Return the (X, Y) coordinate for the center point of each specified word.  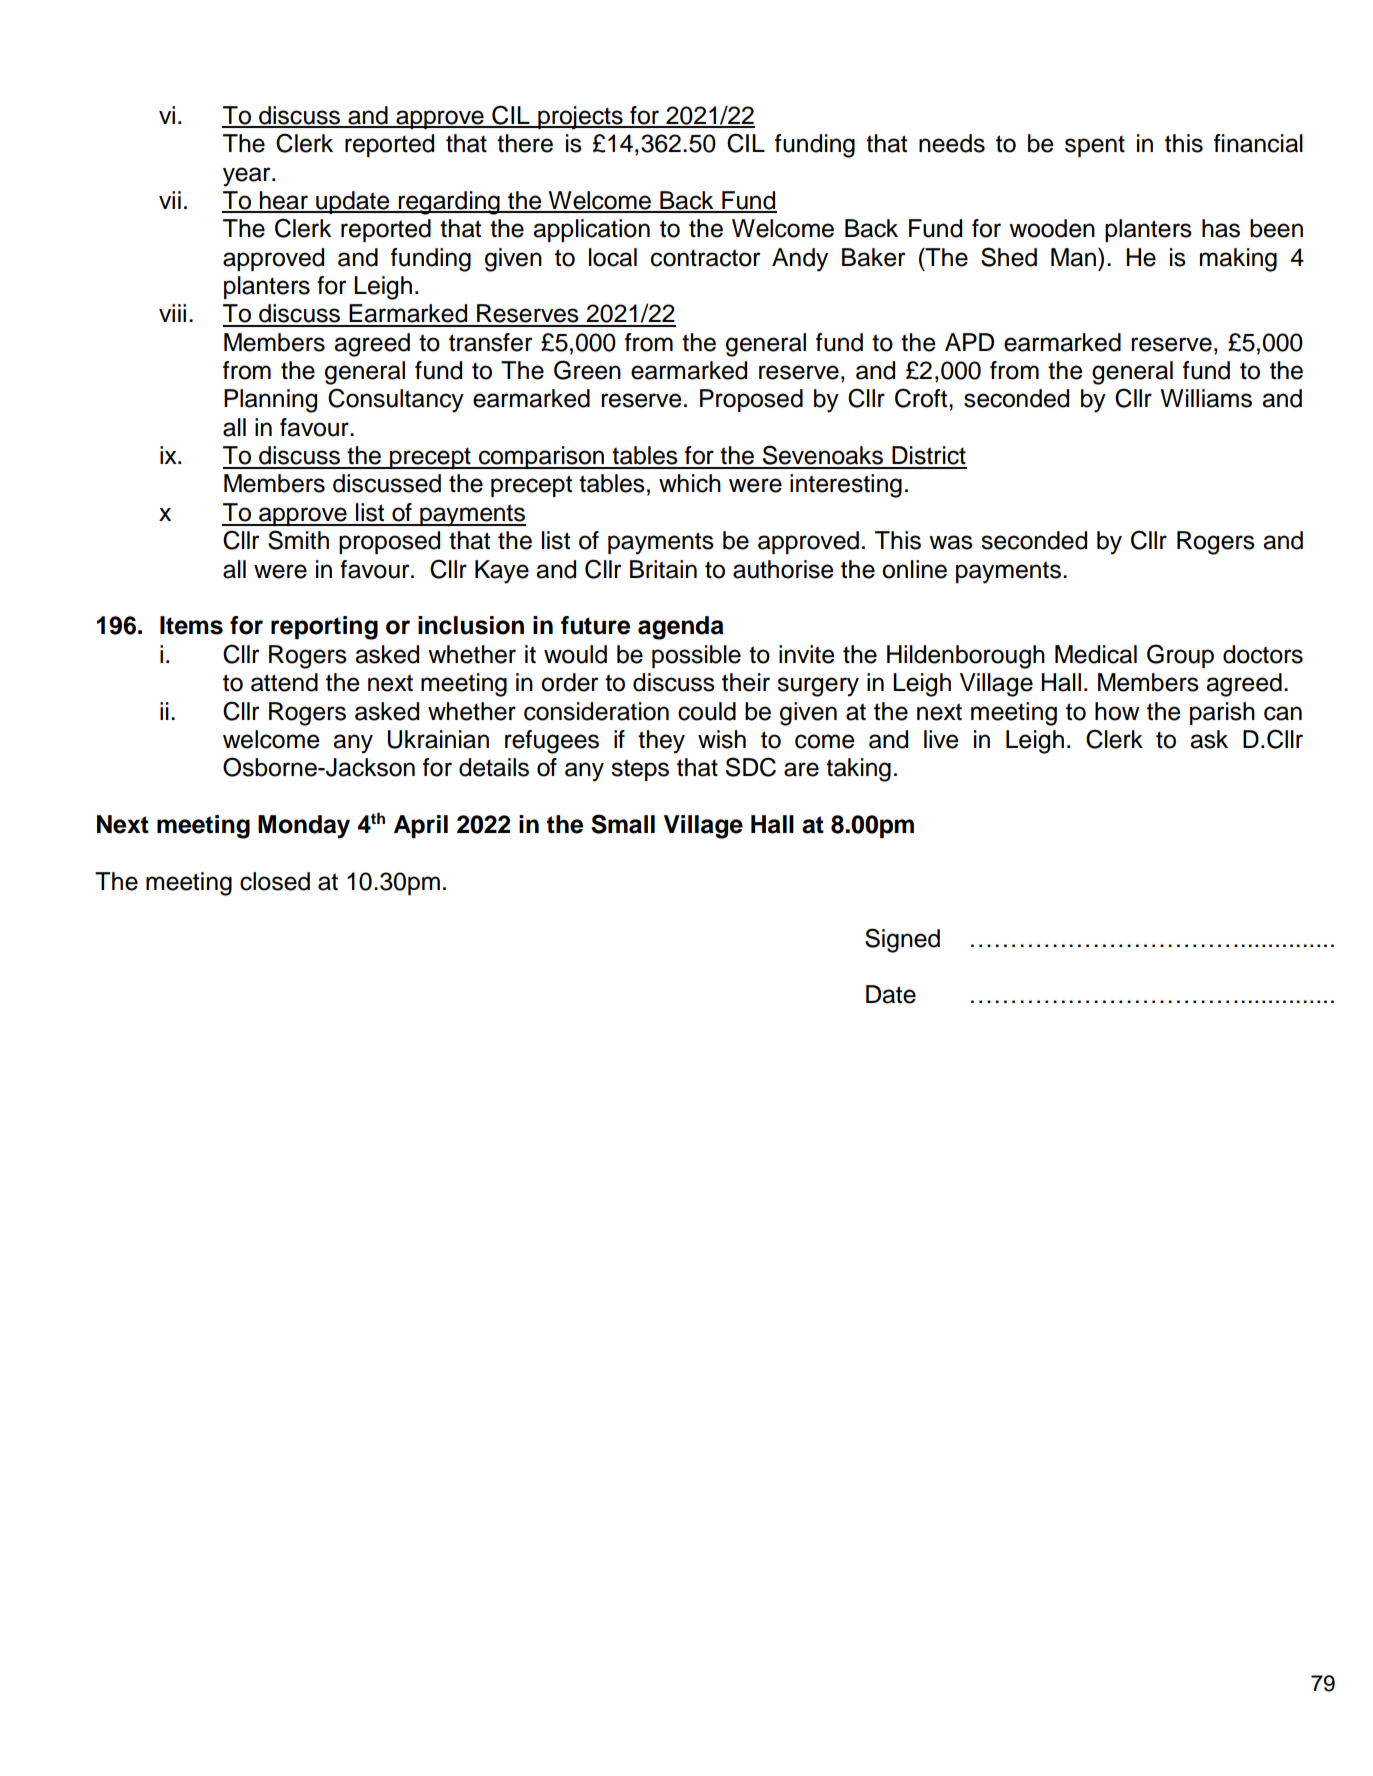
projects (580, 118)
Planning (270, 401)
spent (1095, 146)
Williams (1206, 398)
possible (696, 656)
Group (1180, 656)
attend (284, 682)
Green (587, 370)
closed (275, 881)
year (248, 177)
